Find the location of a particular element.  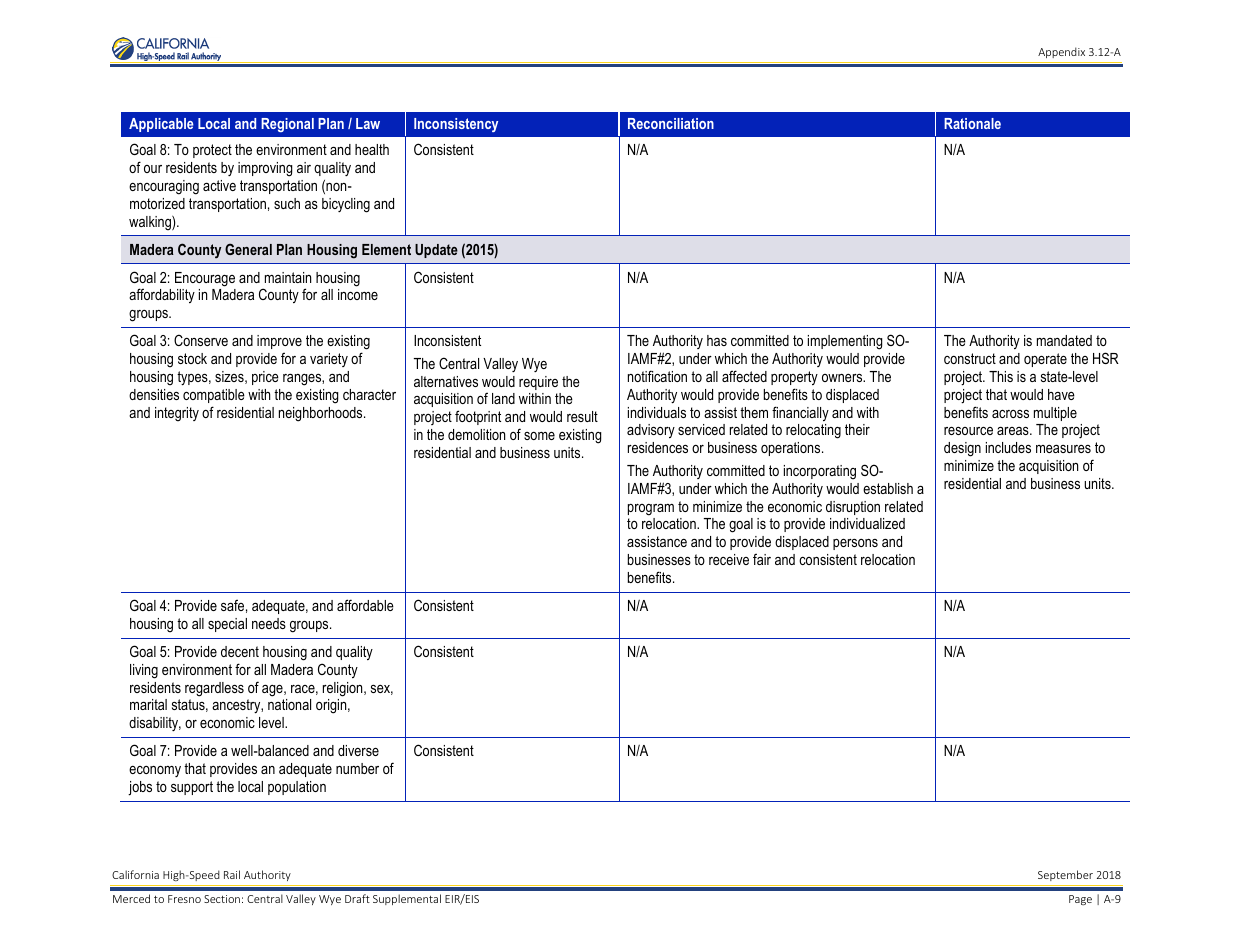

Rail is located at coordinates (232, 874).
